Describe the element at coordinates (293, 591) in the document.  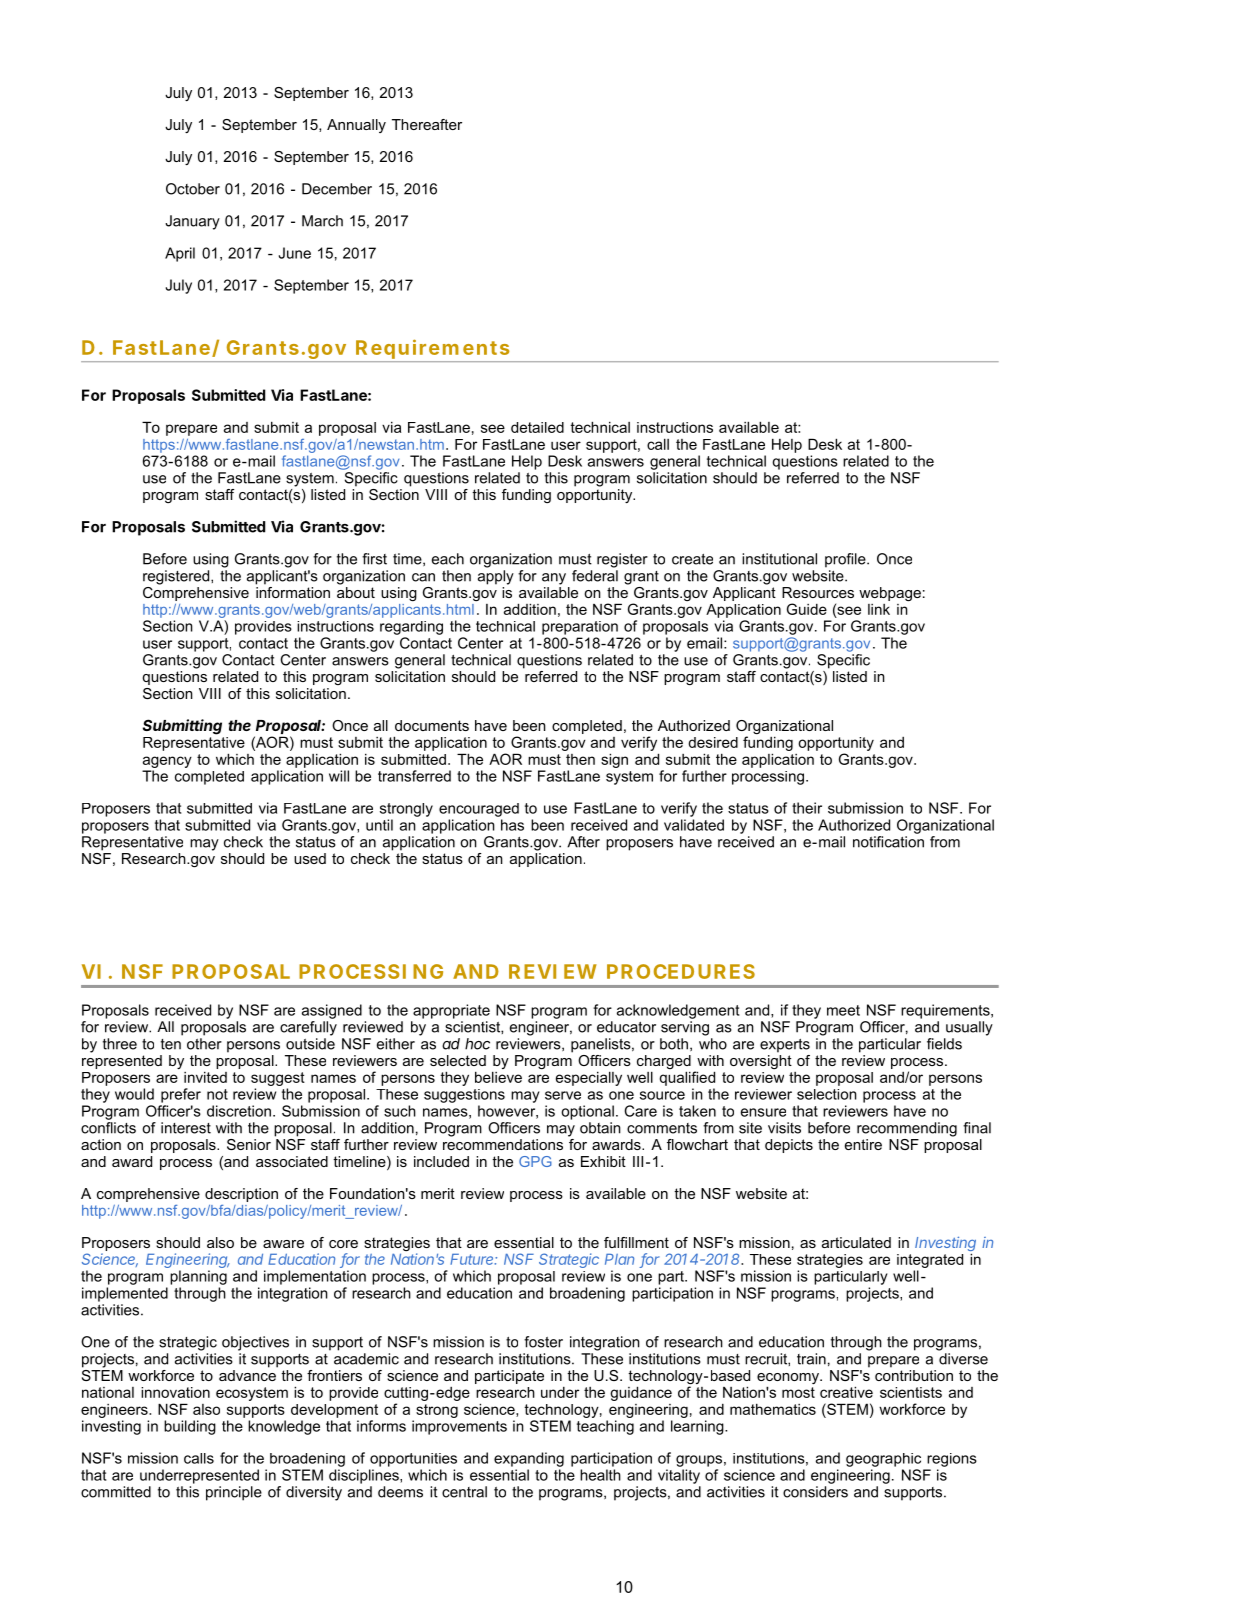
I see `information` at that location.
